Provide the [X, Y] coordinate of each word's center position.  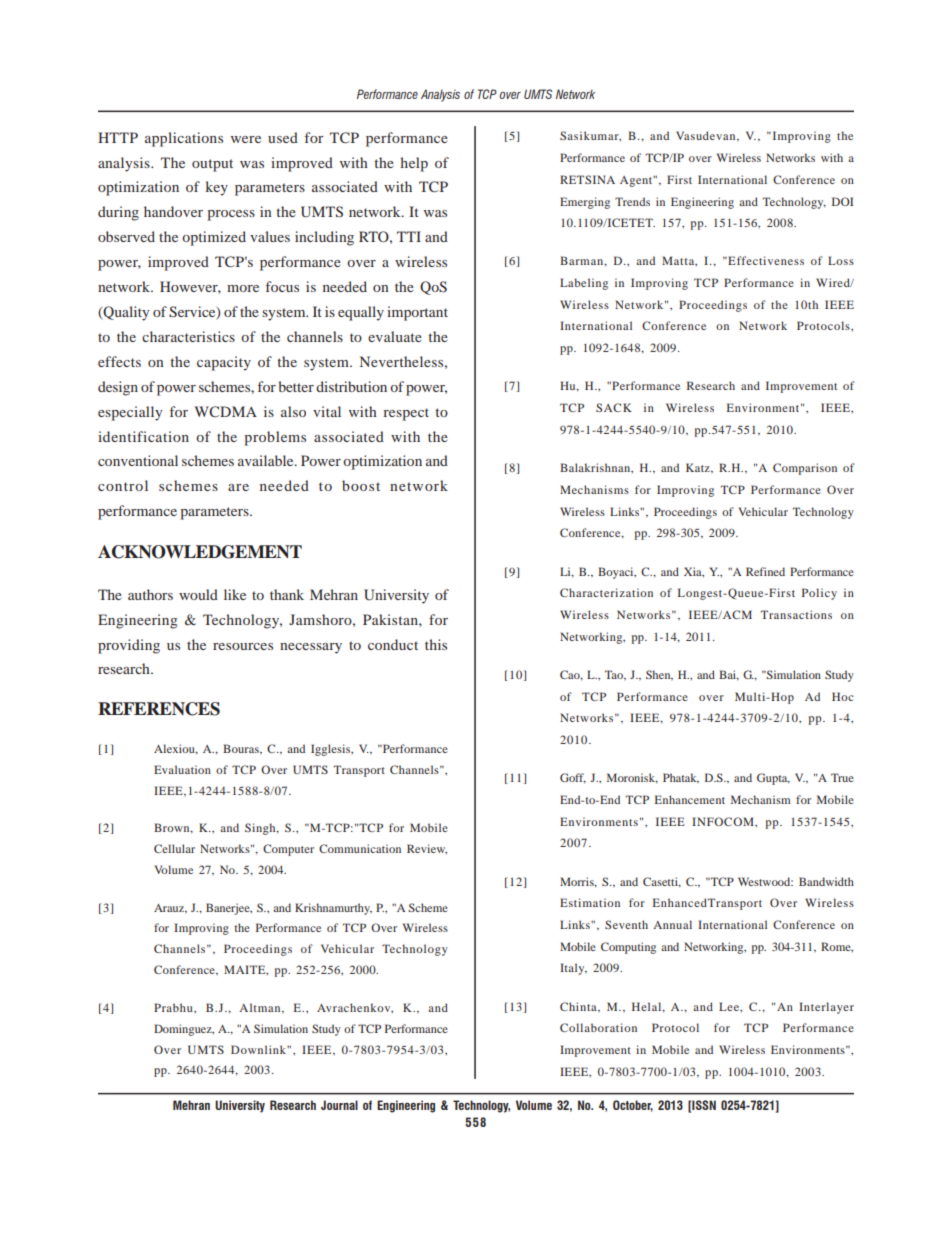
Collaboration [598, 1027]
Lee [730, 1006]
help [414, 164]
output [212, 165]
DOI [842, 201]
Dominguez [184, 1030]
